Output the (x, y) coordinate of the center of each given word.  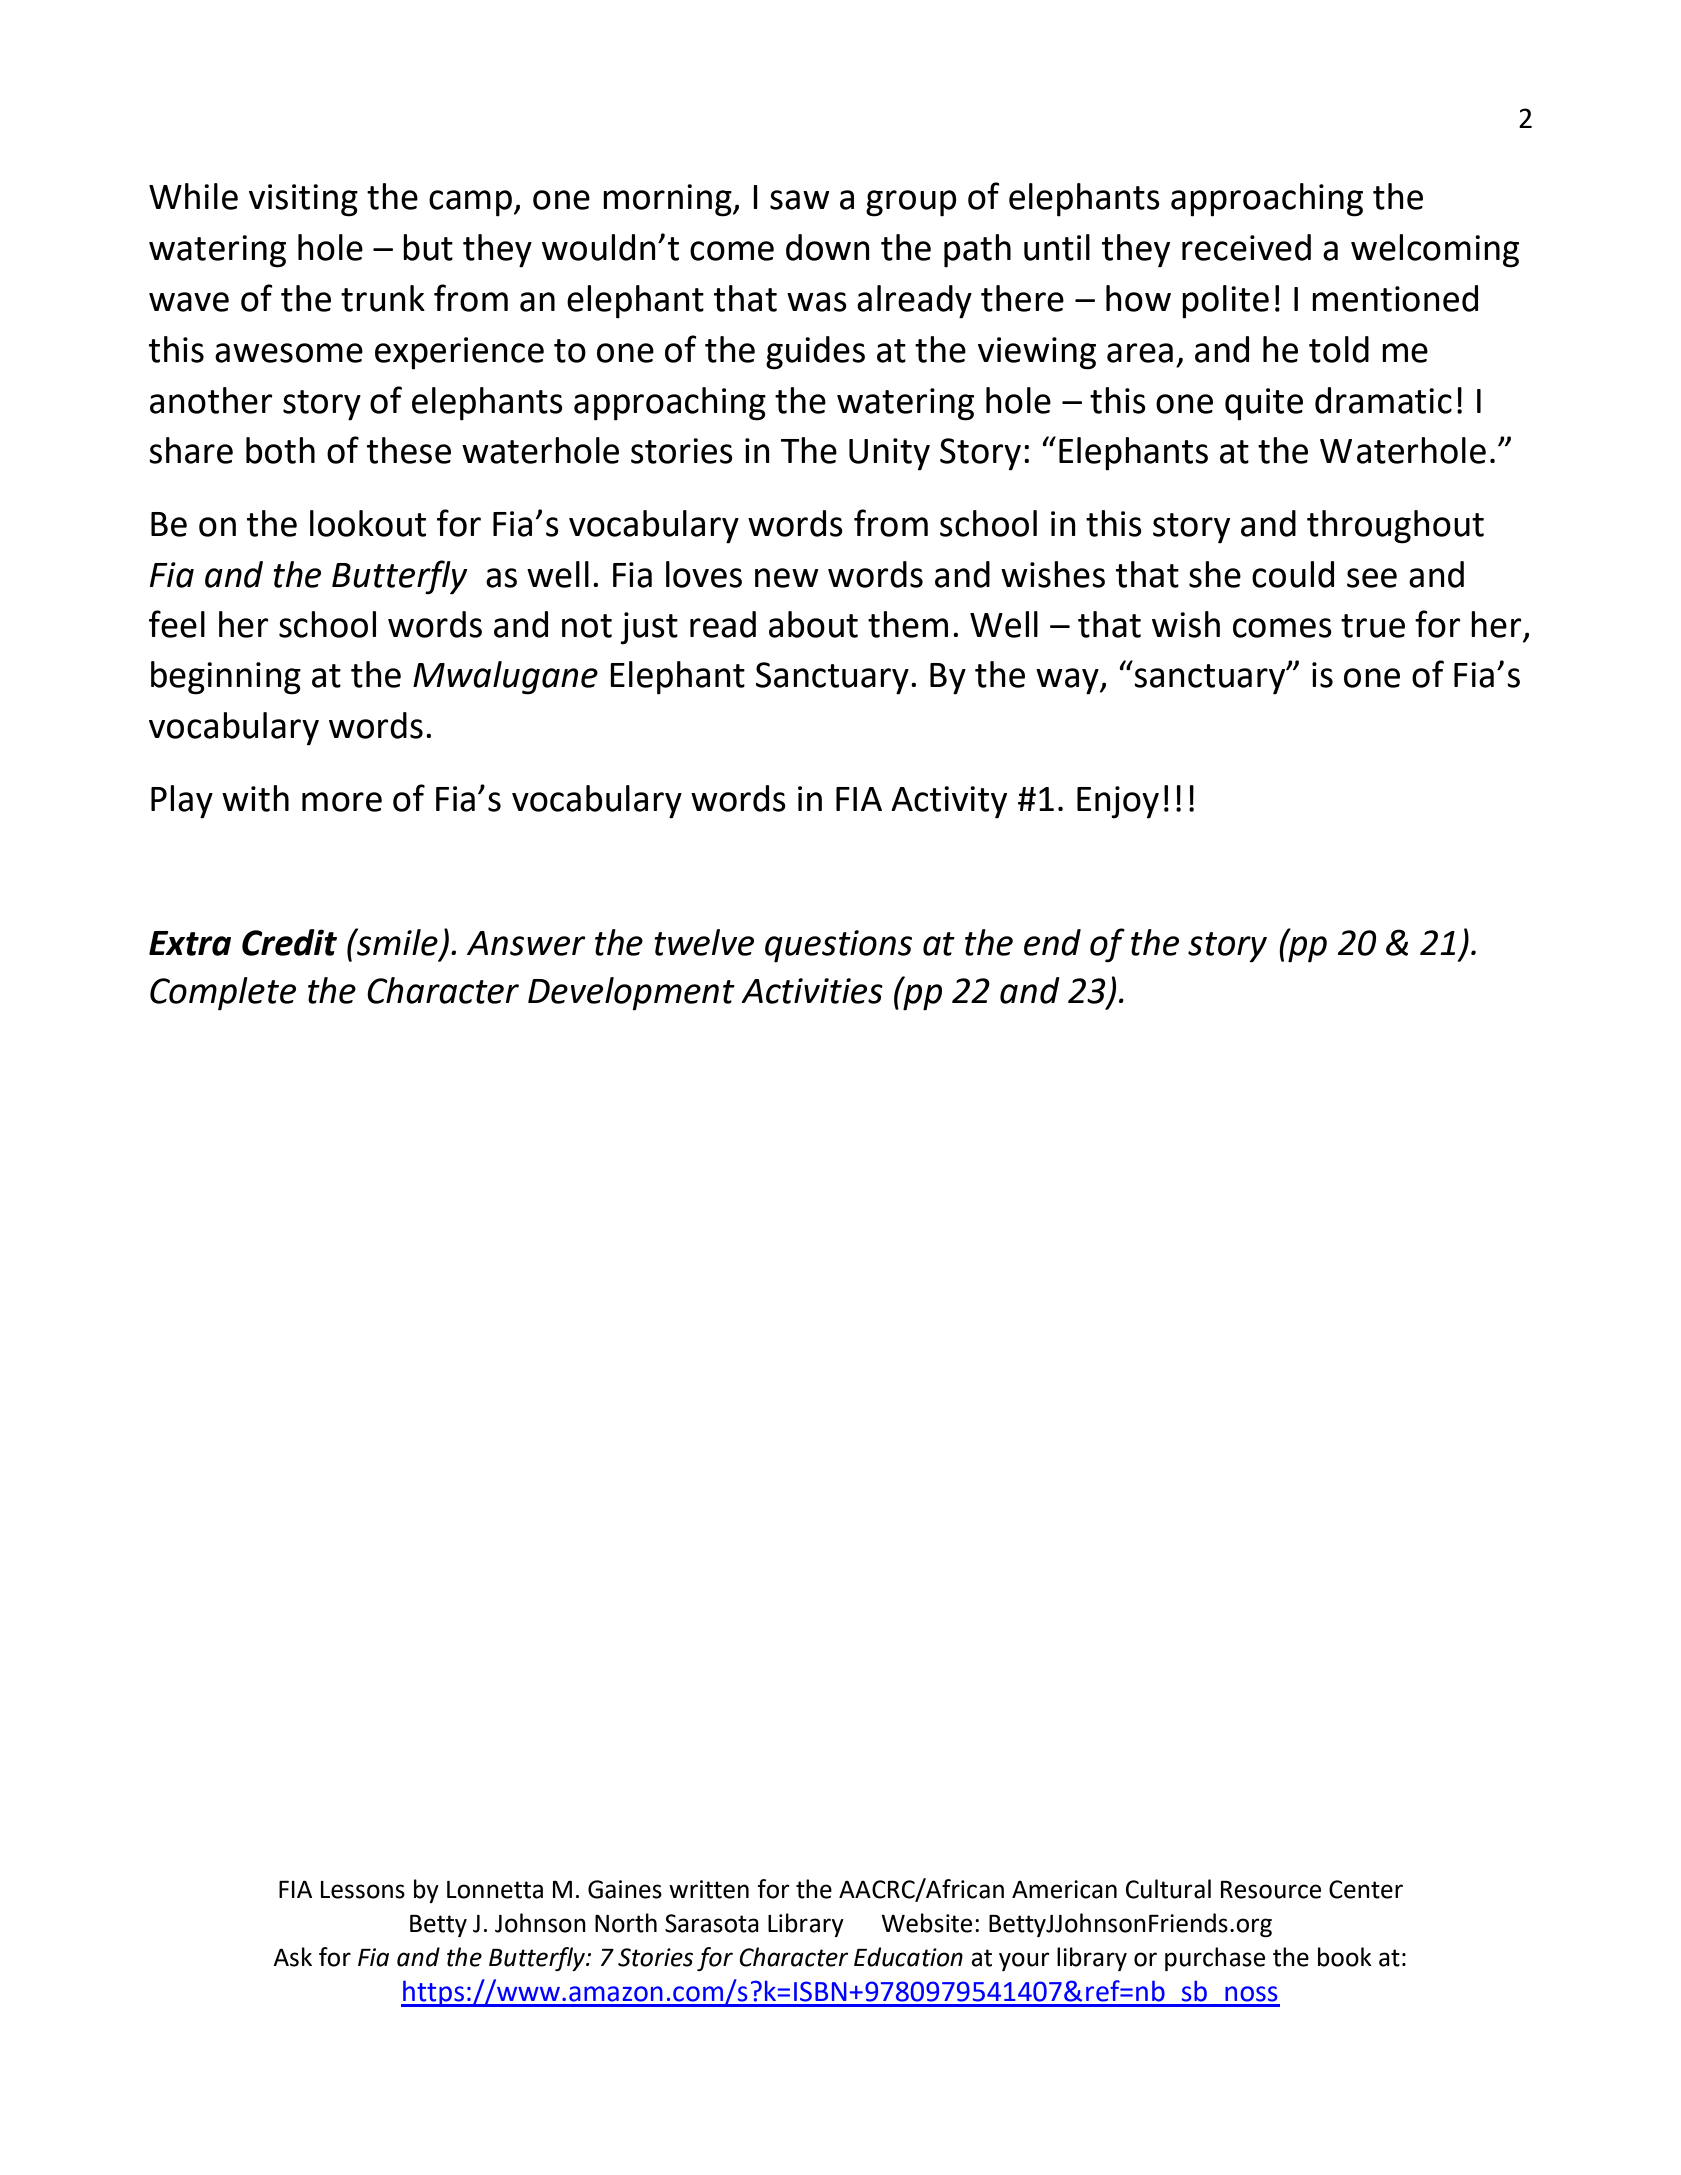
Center (1366, 1889)
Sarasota (712, 1923)
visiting (303, 200)
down (828, 247)
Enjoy (1118, 802)
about (813, 624)
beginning (226, 678)
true (1373, 626)
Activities (812, 991)
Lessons (363, 1890)
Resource (1271, 1890)
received (1246, 247)
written (709, 1889)
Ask (292, 1957)
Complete (223, 994)
